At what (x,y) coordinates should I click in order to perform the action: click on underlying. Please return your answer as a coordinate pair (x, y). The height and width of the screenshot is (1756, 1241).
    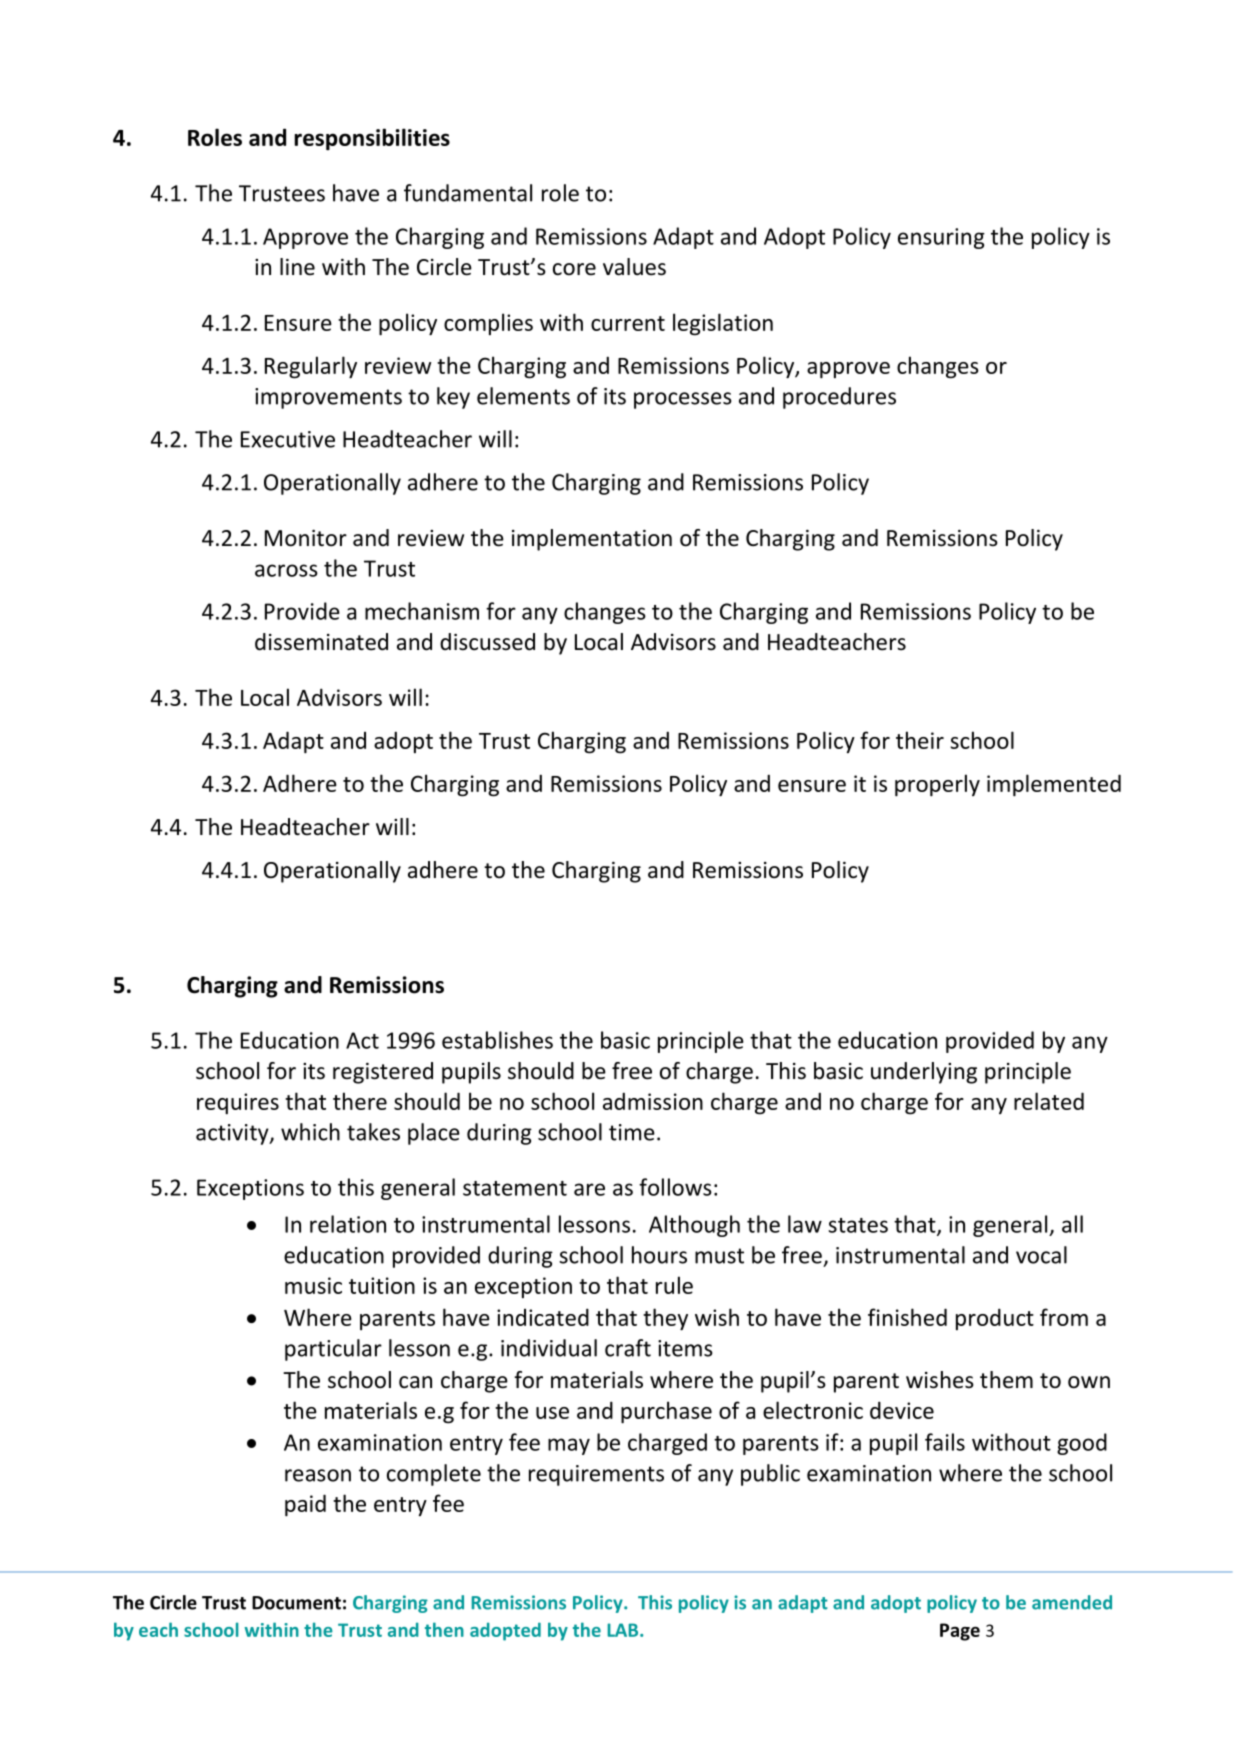
    Looking at the image, I should click on (924, 1073).
